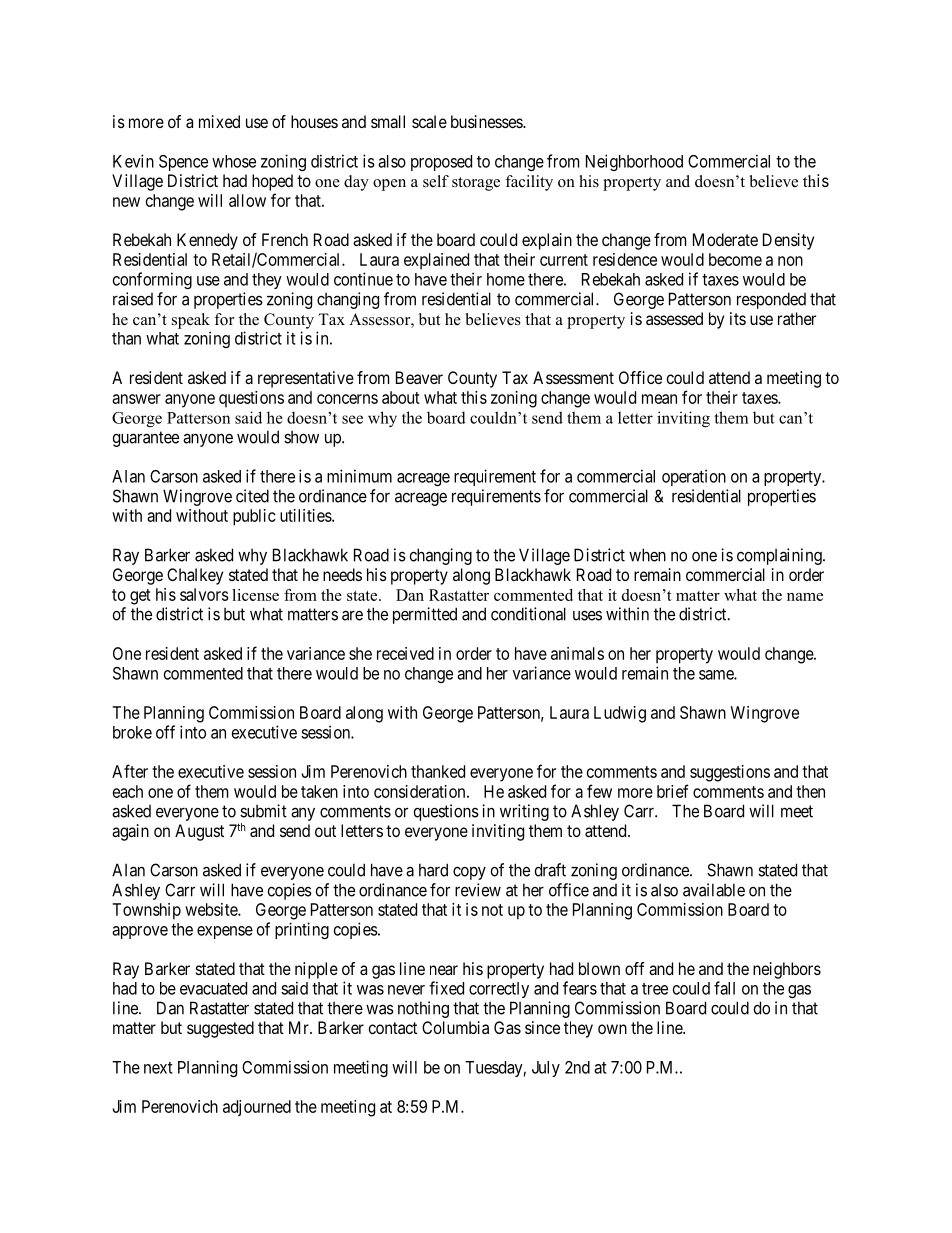  I want to click on whose, so click(234, 161).
